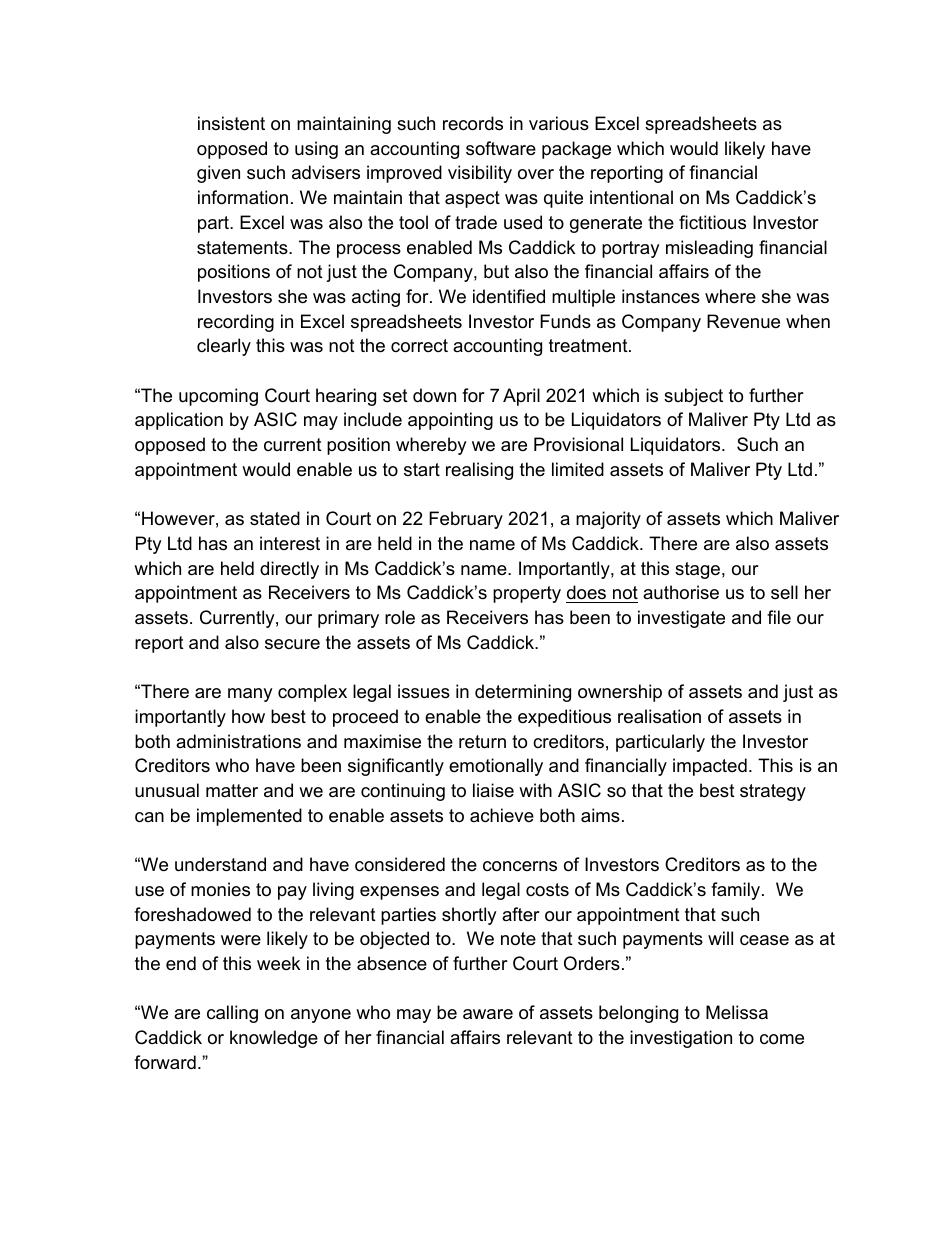 This screenshot has width=952, height=1233. I want to click on subject, so click(693, 397).
